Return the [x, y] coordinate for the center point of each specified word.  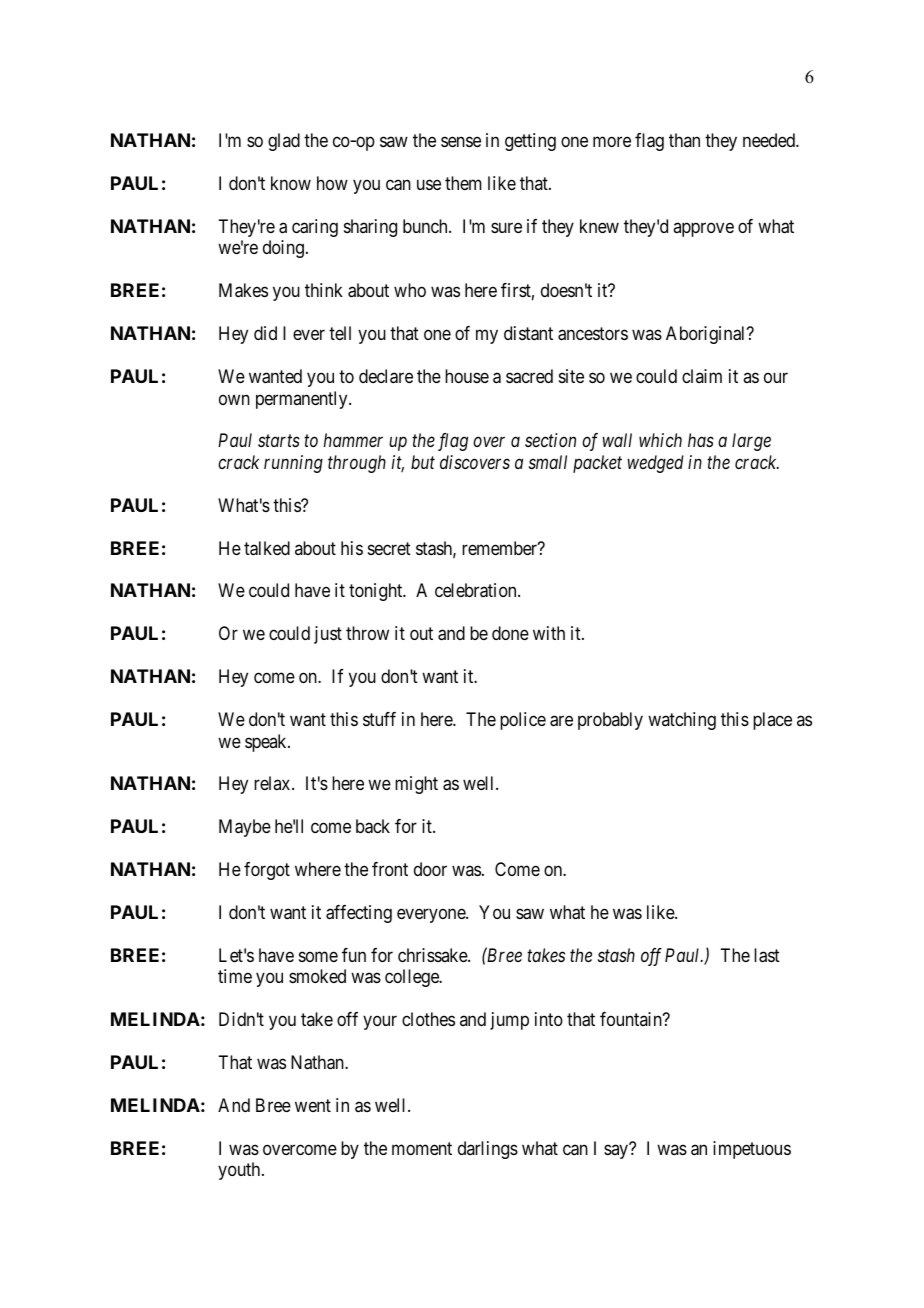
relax [273, 783]
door [430, 869]
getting [530, 142]
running [293, 464]
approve [703, 229]
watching [682, 721]
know [291, 183]
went [313, 1105]
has [701, 440]
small [548, 462]
